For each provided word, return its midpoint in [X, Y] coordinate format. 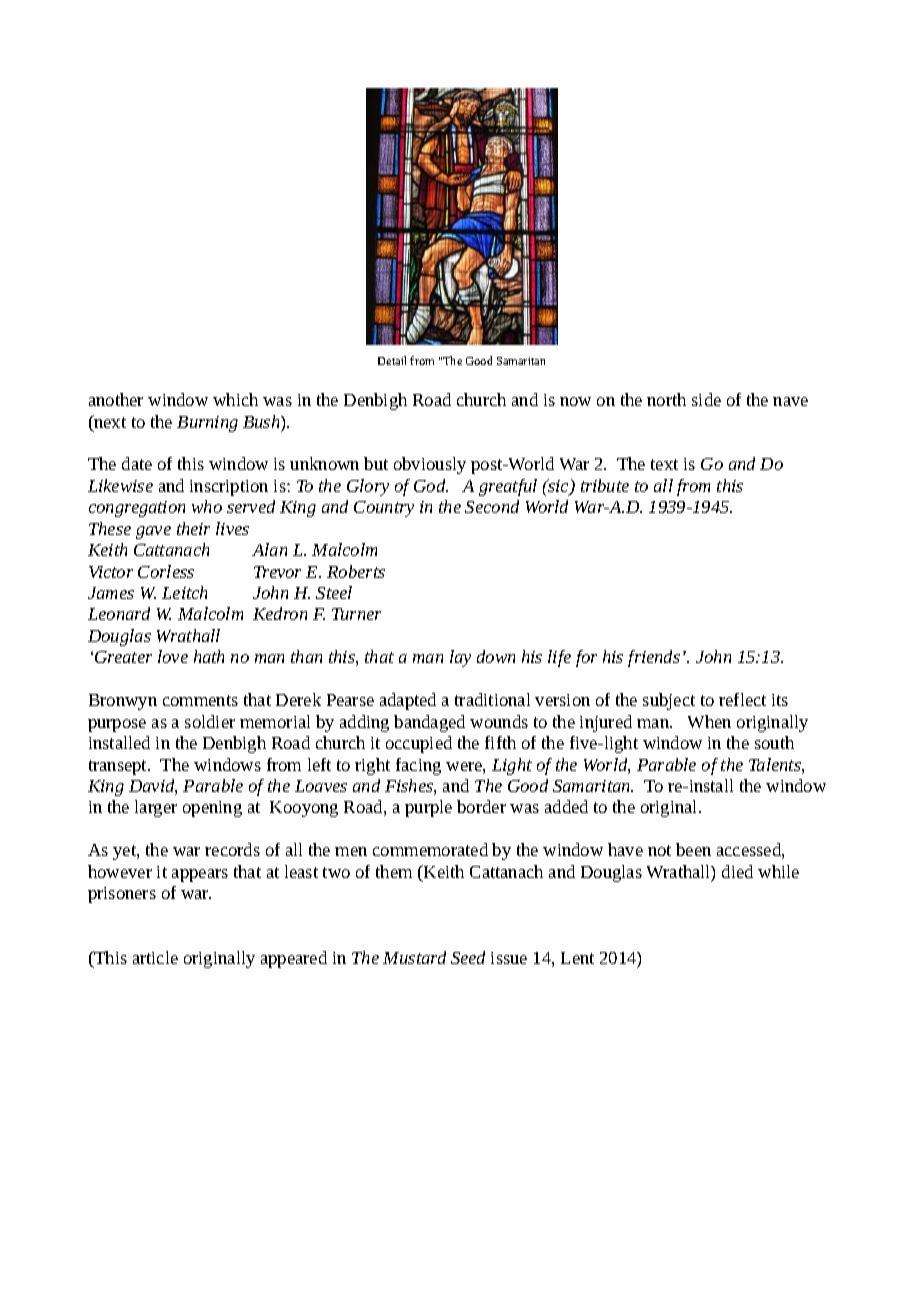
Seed [468, 957]
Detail [392, 360]
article [155, 957]
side [706, 399]
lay [460, 658]
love [173, 656]
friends [654, 658]
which [235, 399]
